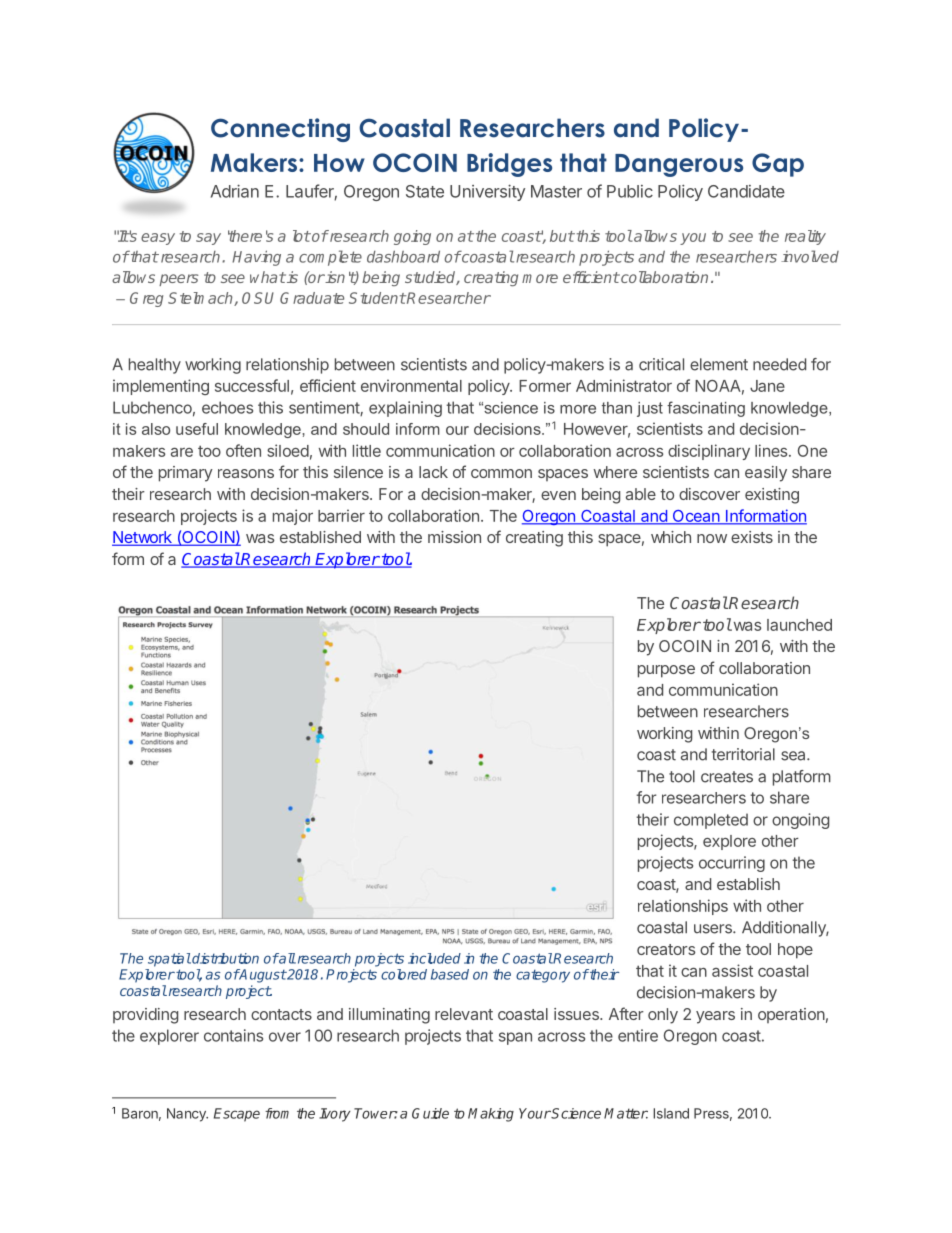  What do you see at coordinates (454, 537) in the screenshot?
I see `mission` at bounding box center [454, 537].
